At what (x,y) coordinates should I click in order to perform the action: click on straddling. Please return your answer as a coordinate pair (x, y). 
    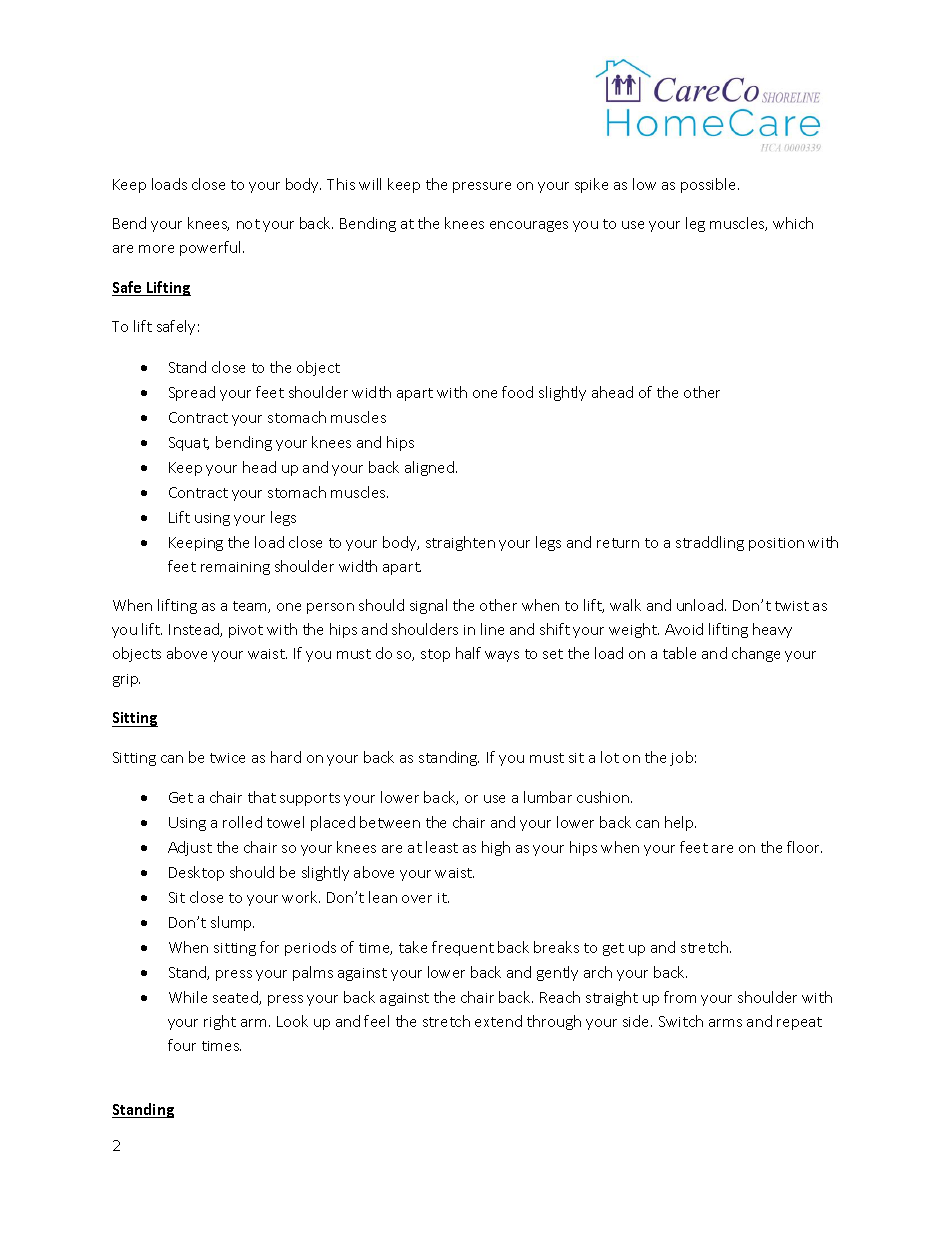
    Looking at the image, I should click on (710, 543).
